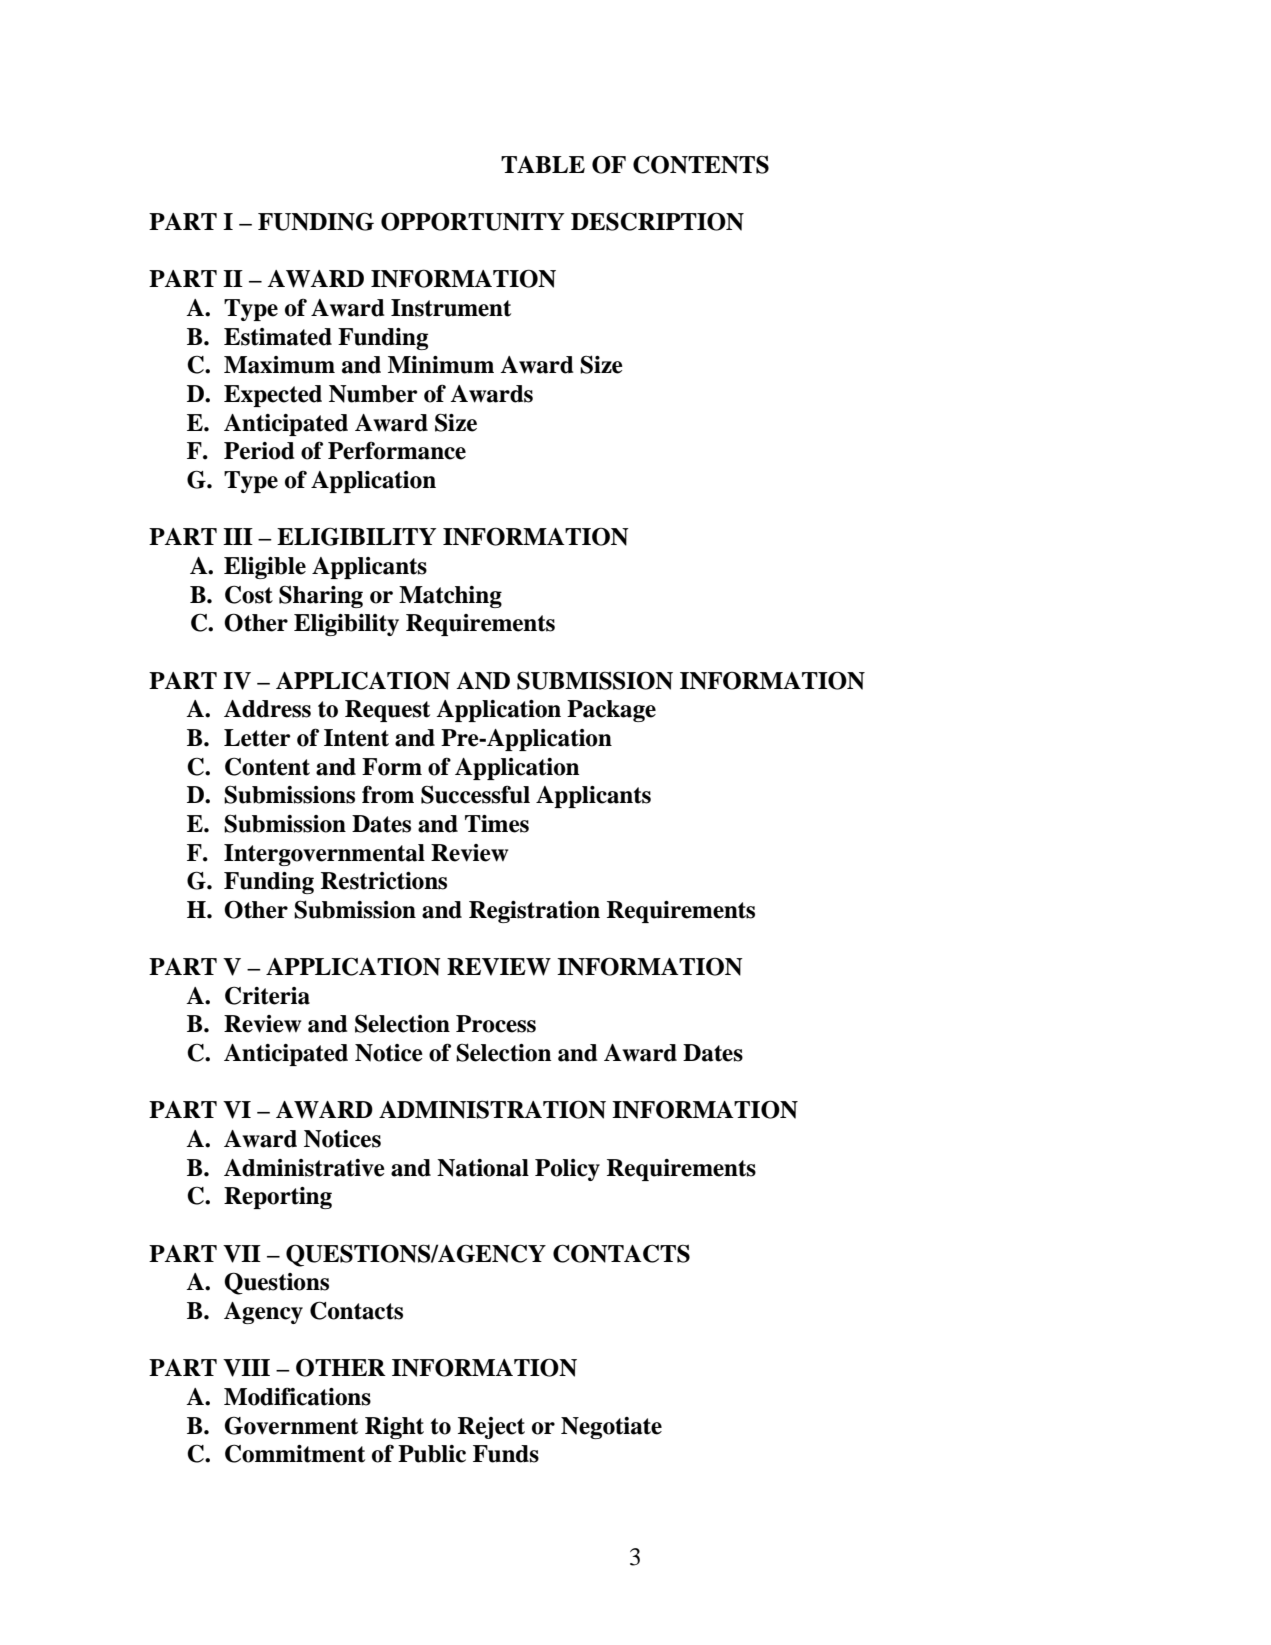  What do you see at coordinates (657, 221) in the page?
I see `DESCRIPTION` at bounding box center [657, 221].
